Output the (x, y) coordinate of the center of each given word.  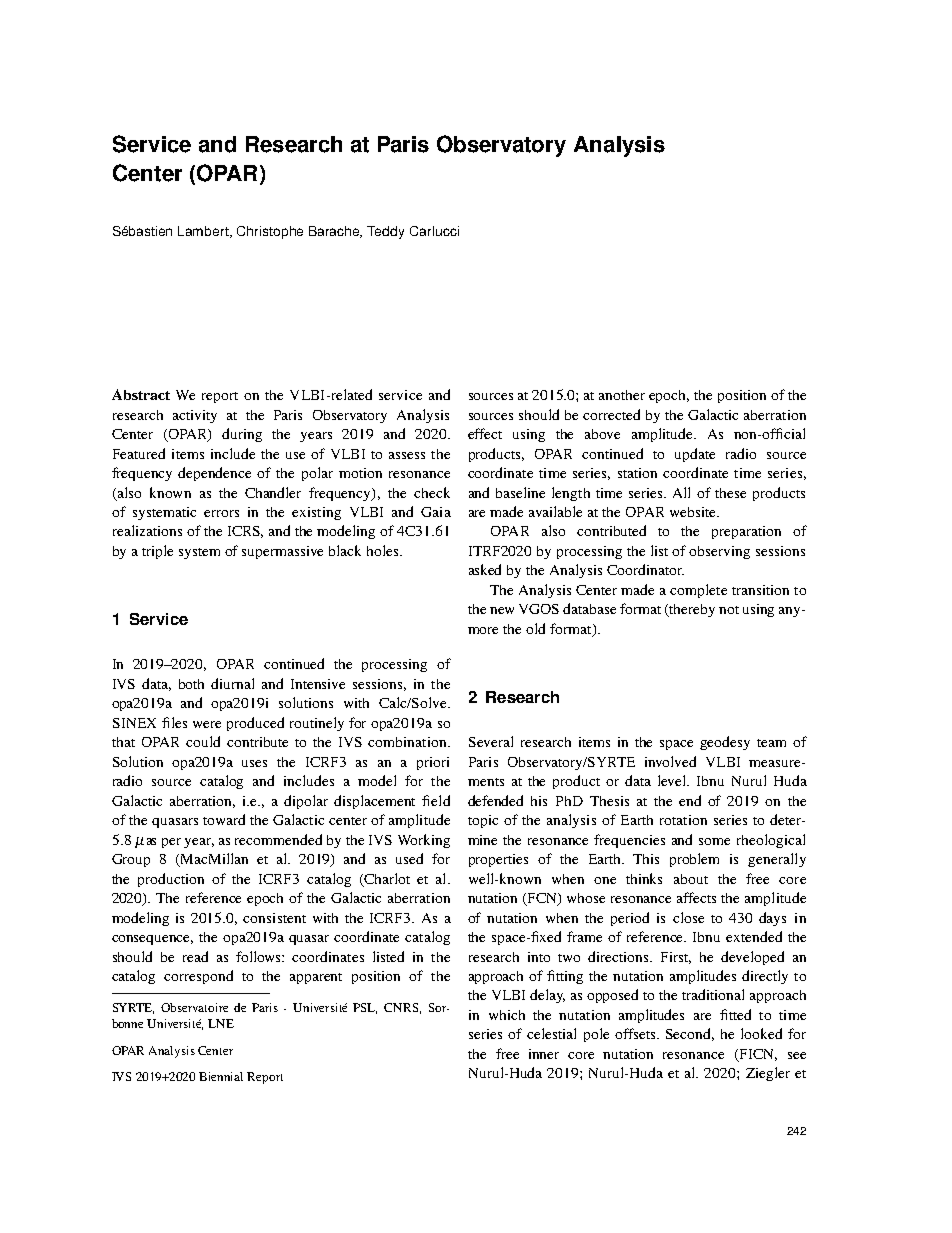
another (622, 395)
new (502, 610)
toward (224, 819)
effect (485, 433)
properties (498, 860)
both (191, 684)
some (714, 841)
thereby (691, 610)
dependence (214, 474)
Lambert (205, 232)
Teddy (385, 232)
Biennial (221, 1076)
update (695, 455)
